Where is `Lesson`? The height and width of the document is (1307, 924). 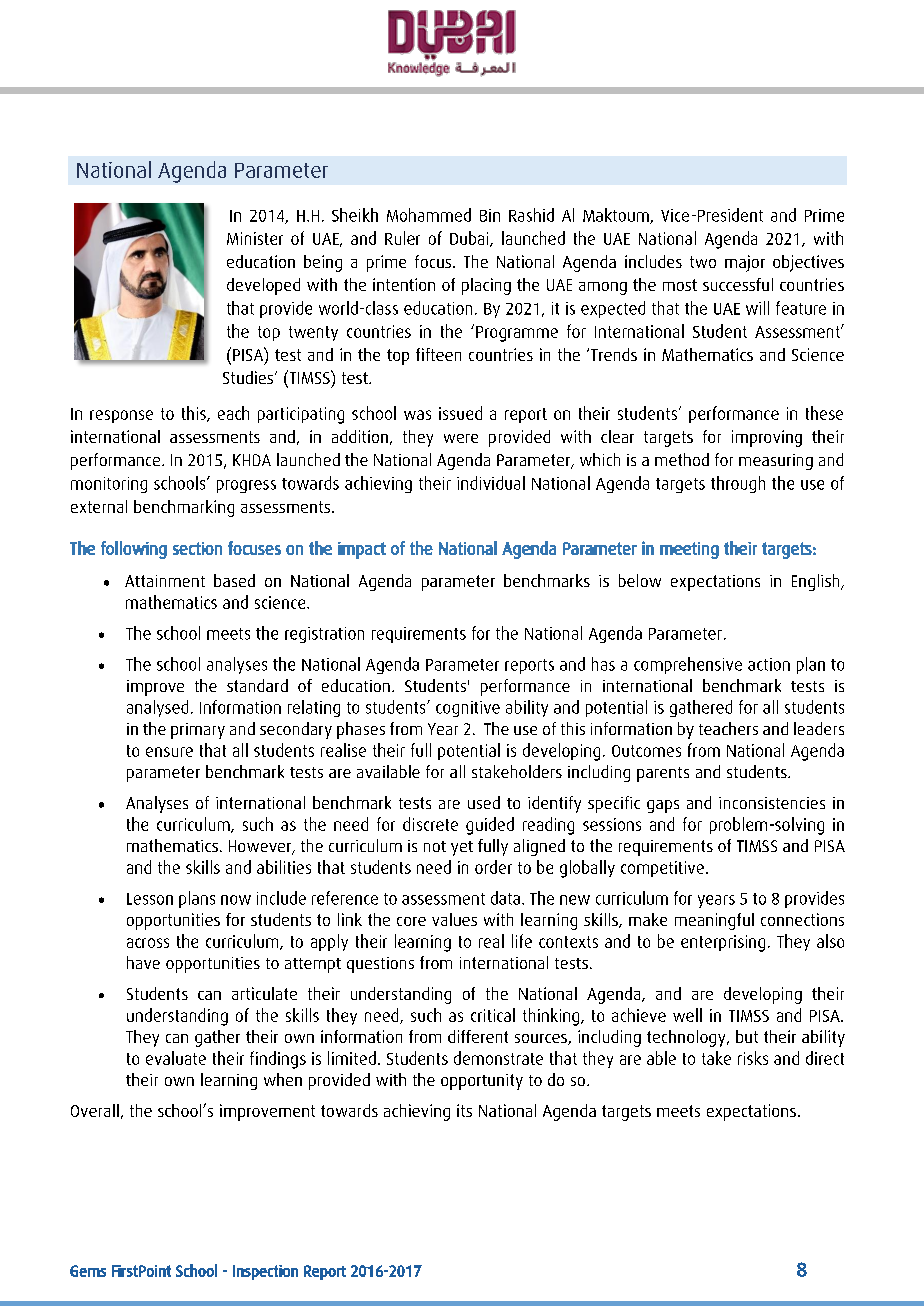
Lesson is located at coordinates (150, 899).
